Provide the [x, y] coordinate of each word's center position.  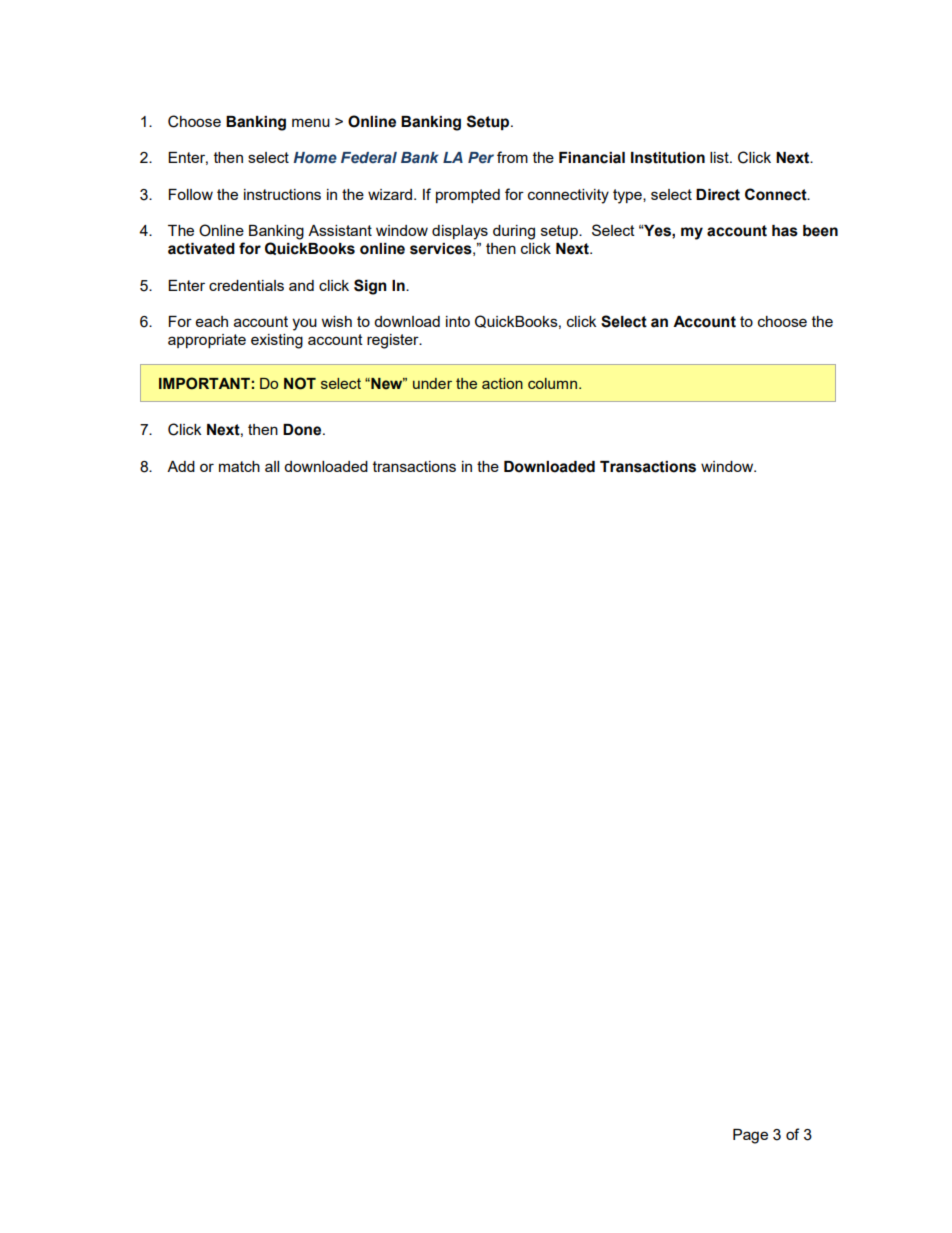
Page [750, 1136]
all [272, 466]
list [720, 157]
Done [303, 430]
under [432, 383]
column [552, 383]
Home [315, 157]
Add [181, 466]
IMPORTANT [204, 383]
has [785, 231]
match [239, 466]
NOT [300, 383]
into [458, 321]
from [512, 157]
